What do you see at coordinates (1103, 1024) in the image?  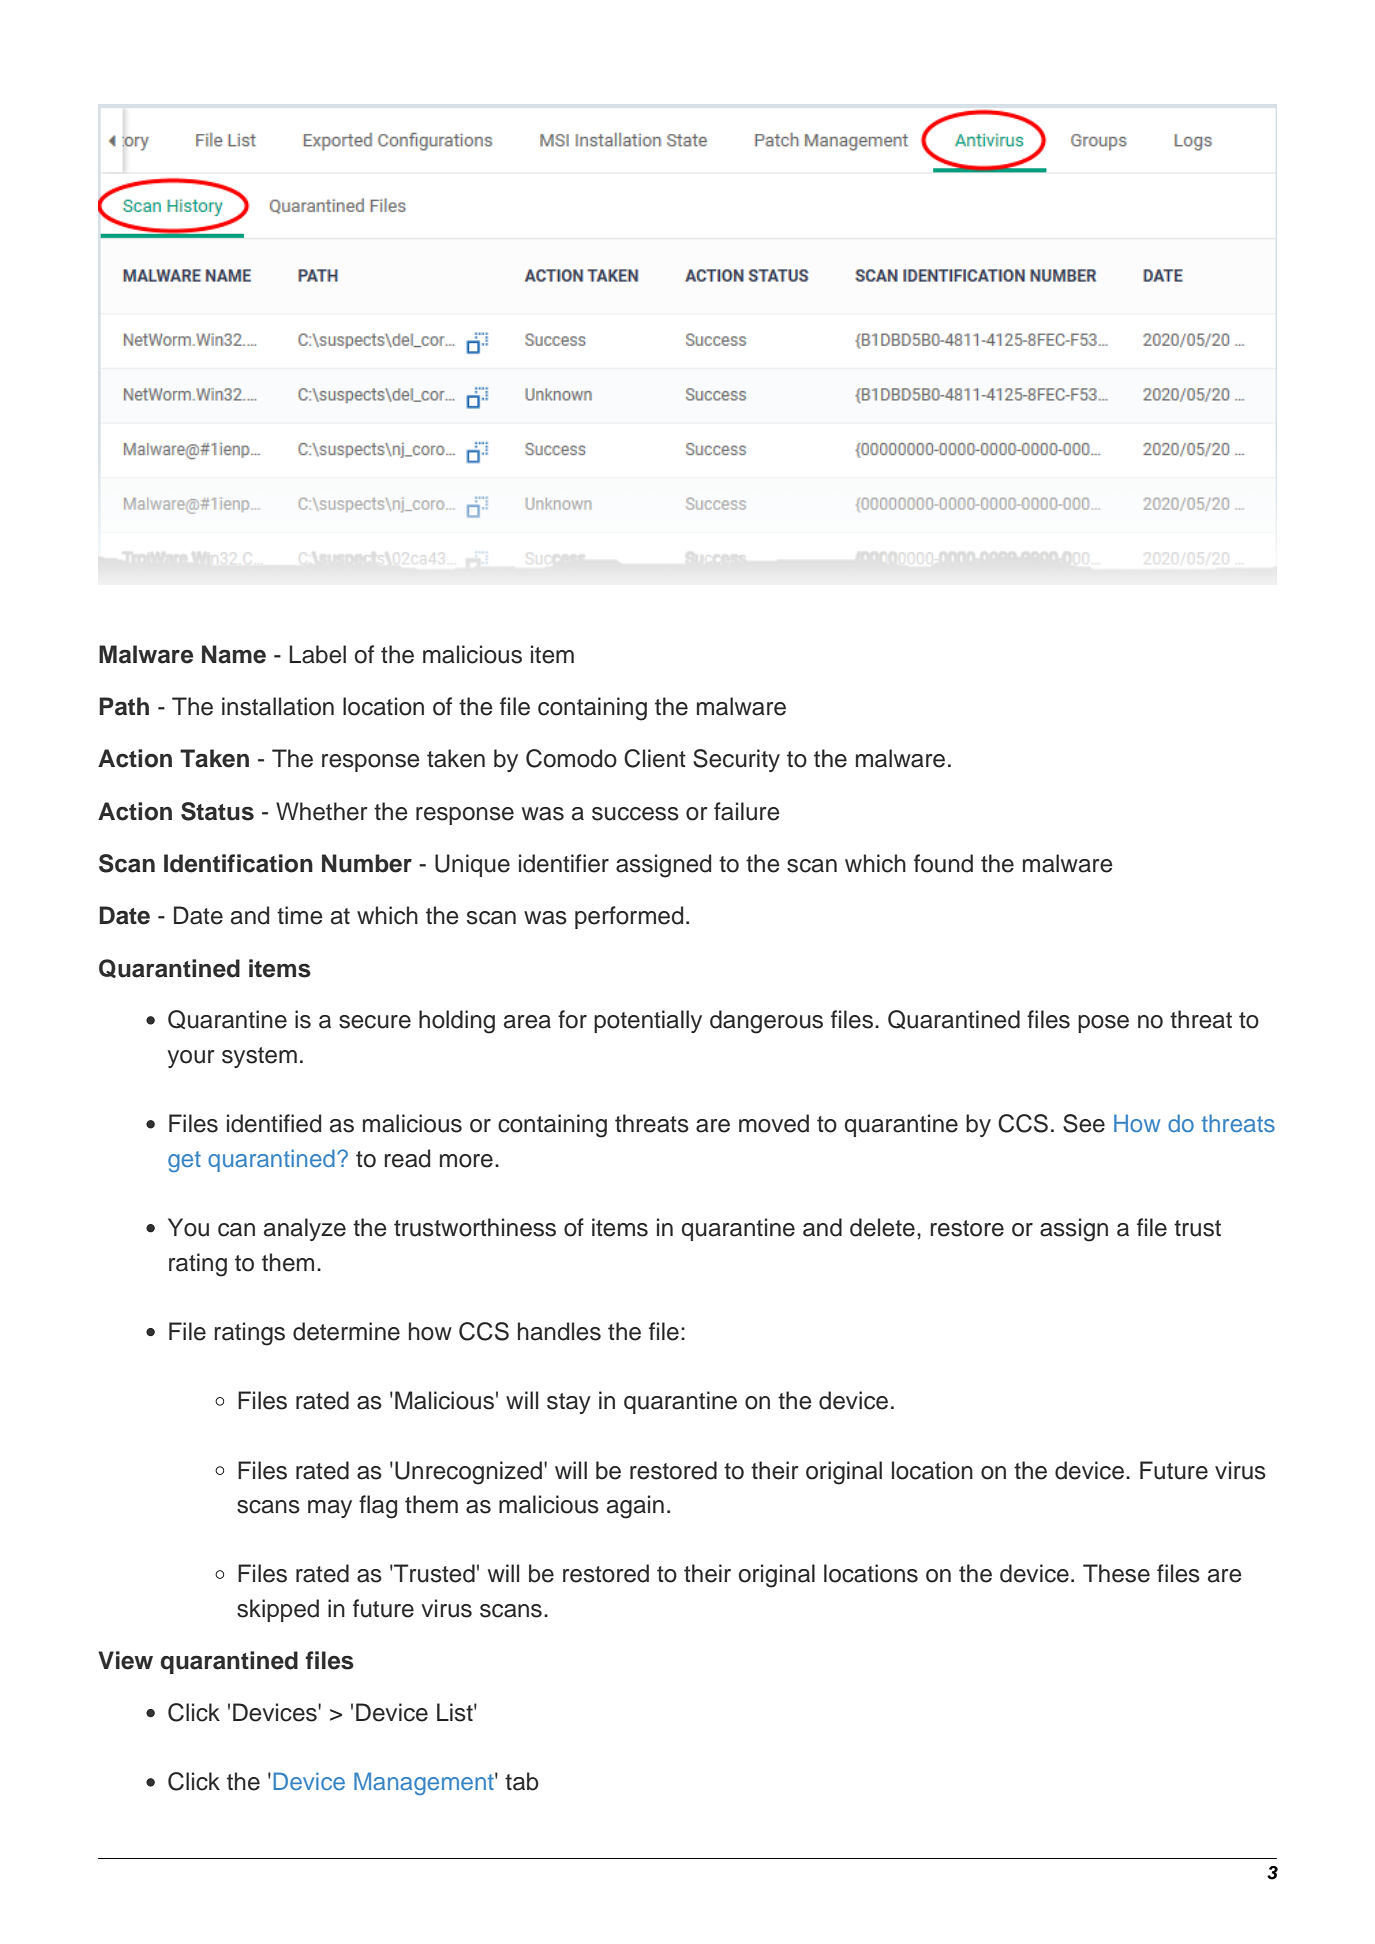 I see `pose` at bounding box center [1103, 1024].
